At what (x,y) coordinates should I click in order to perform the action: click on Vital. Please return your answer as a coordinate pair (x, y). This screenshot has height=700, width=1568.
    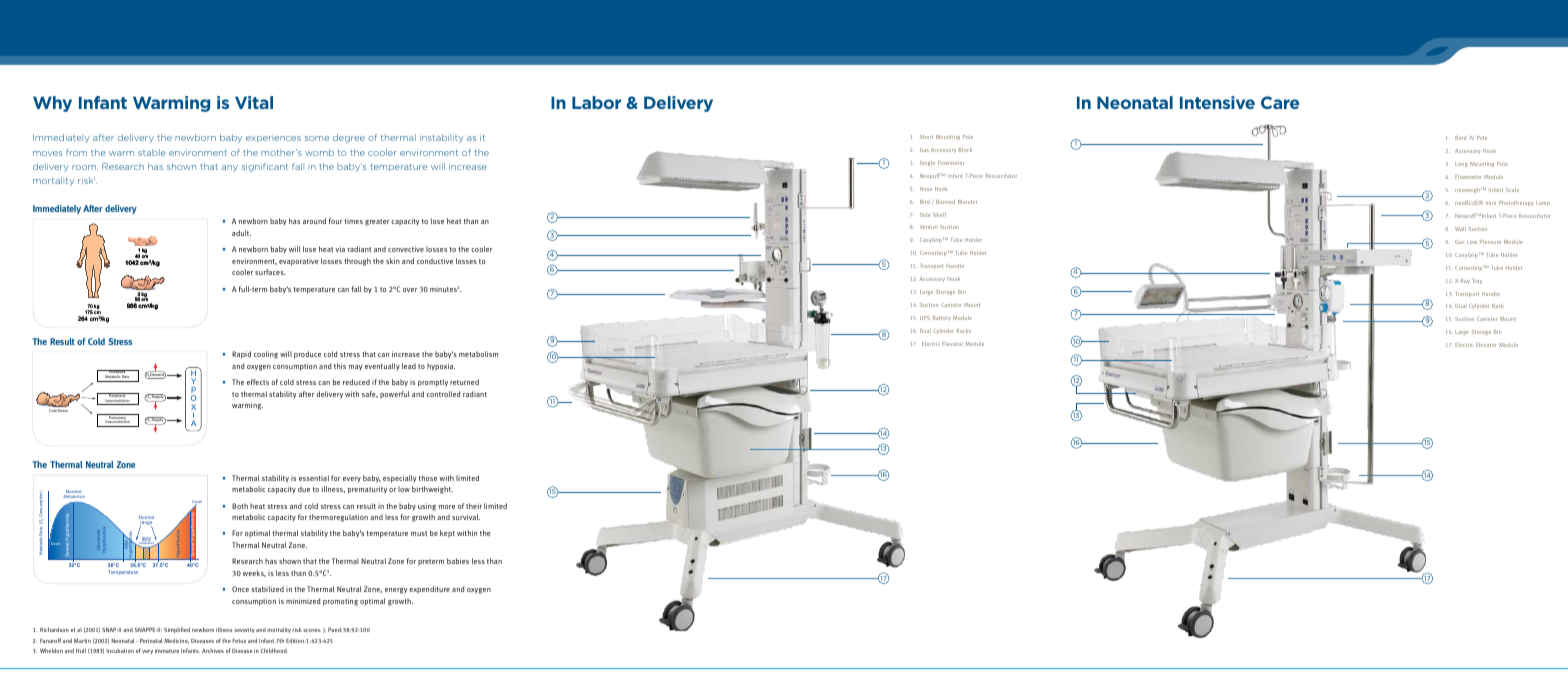
    Looking at the image, I should click on (254, 102).
